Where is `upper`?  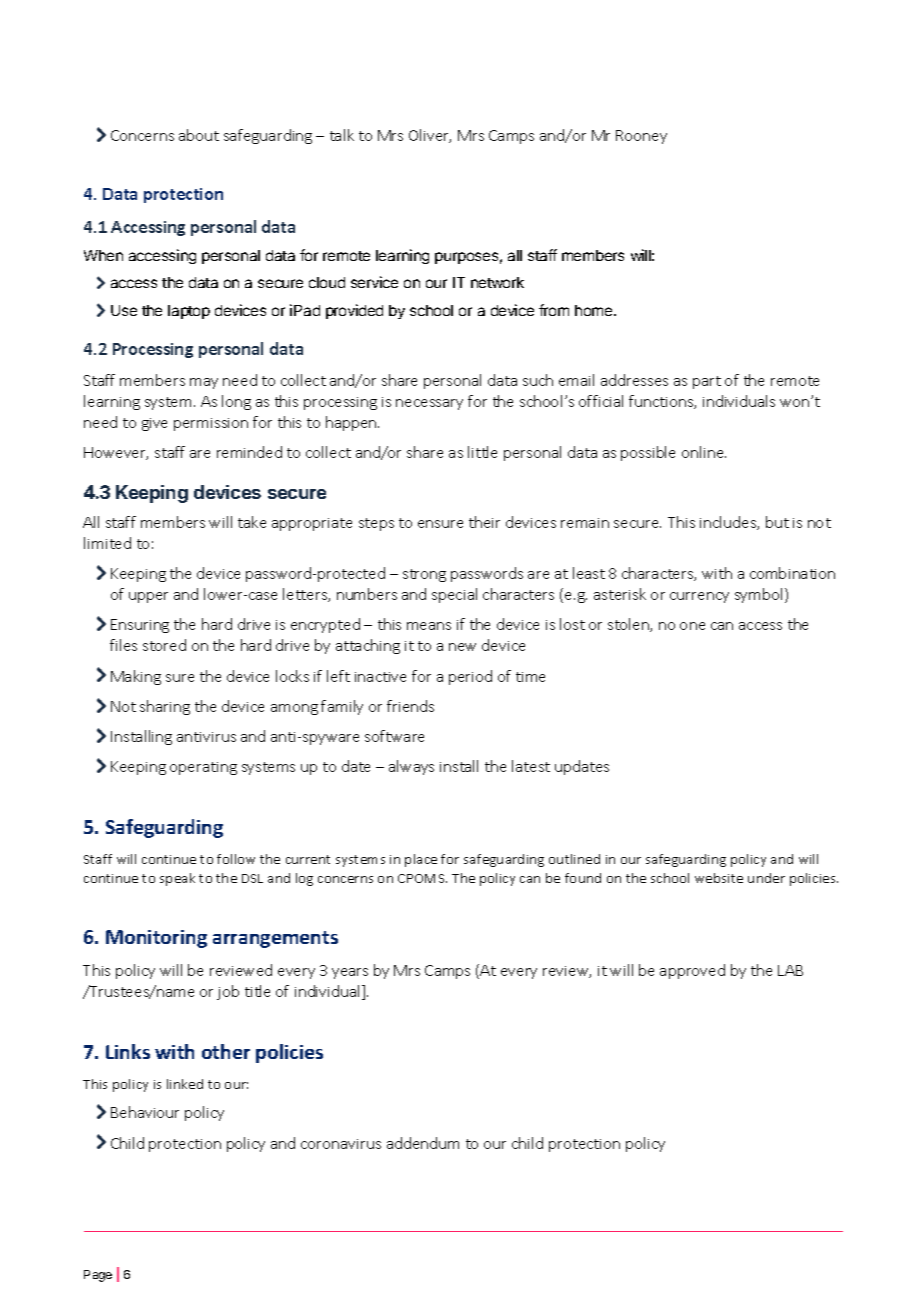 upper is located at coordinates (148, 597).
